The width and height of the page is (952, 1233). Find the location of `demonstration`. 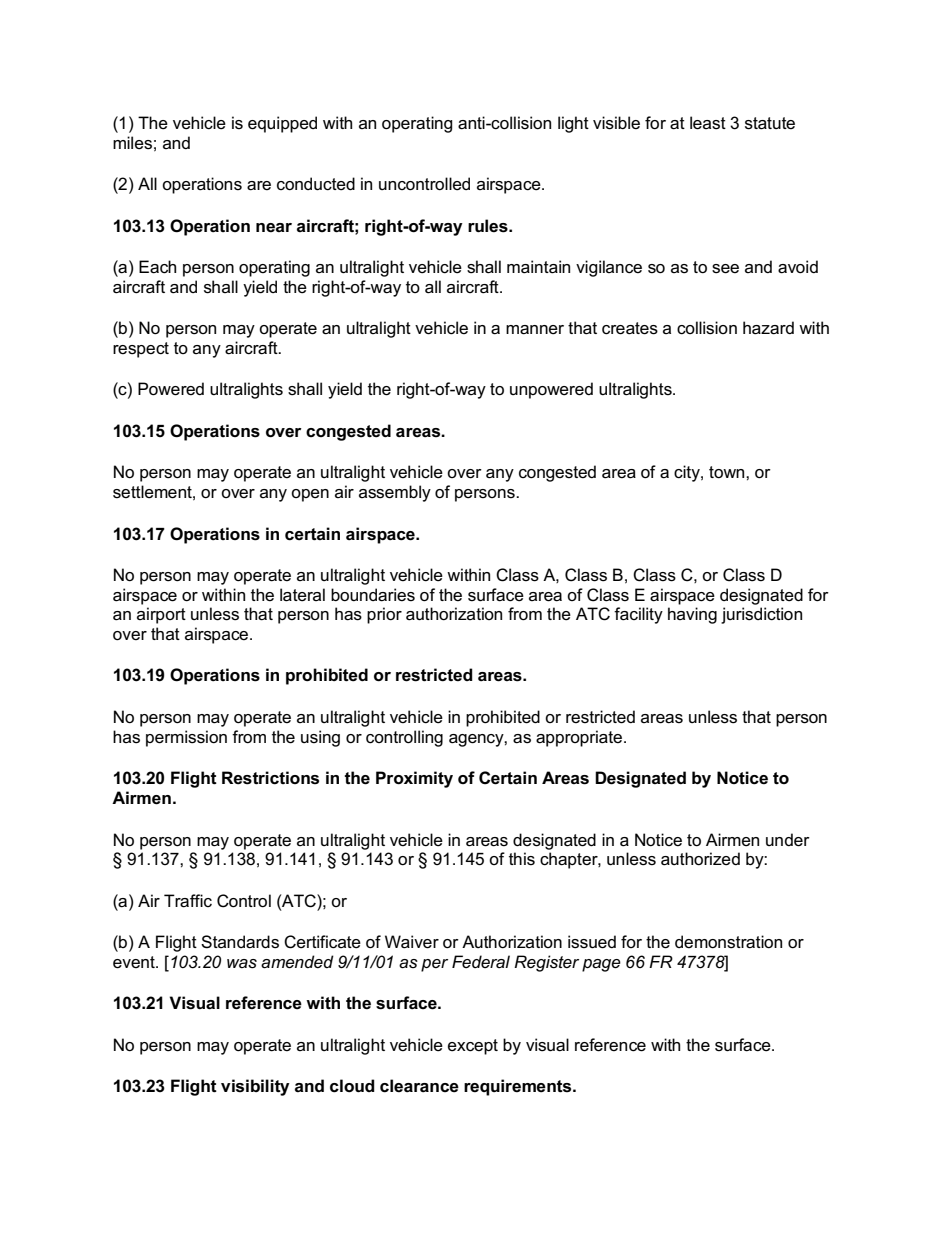

demonstration is located at coordinates (728, 942).
